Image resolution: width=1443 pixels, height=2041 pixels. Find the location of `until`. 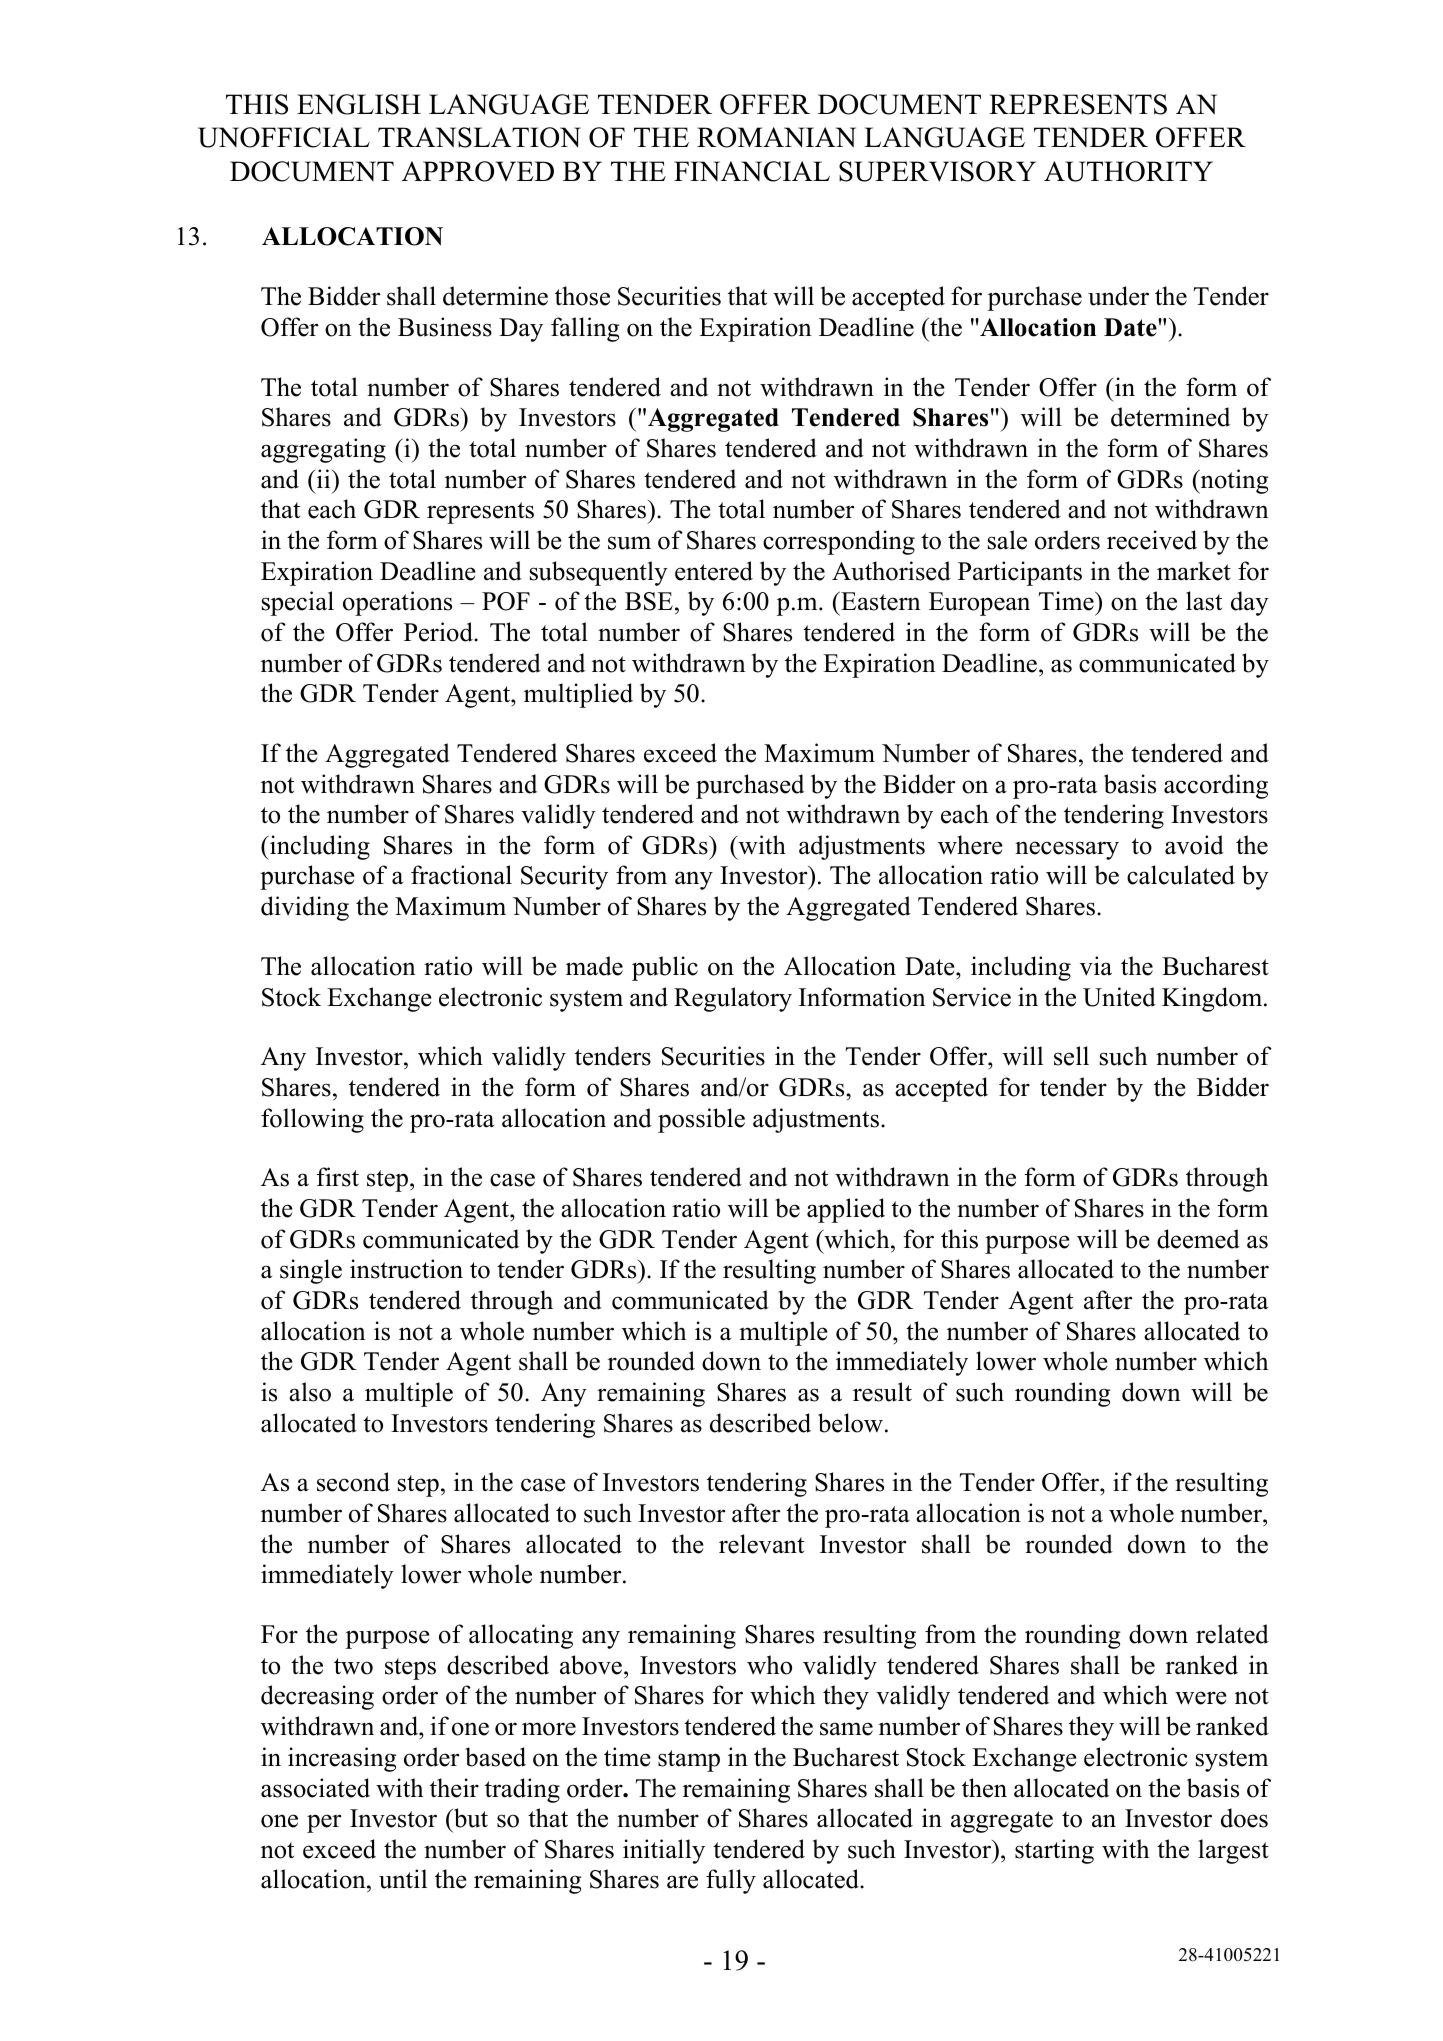

until is located at coordinates (403, 1879).
